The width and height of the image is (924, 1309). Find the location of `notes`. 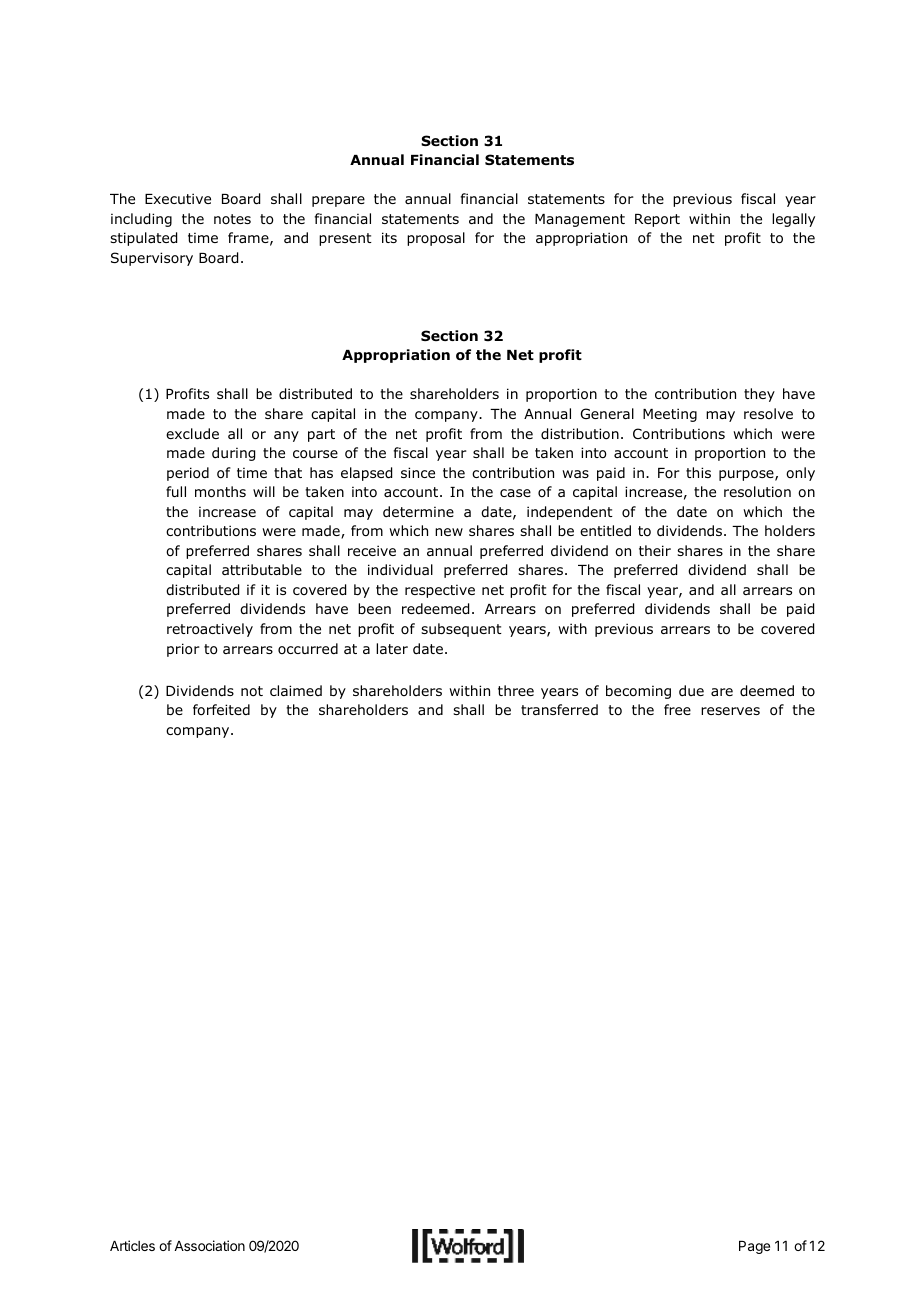

notes is located at coordinates (232, 219).
